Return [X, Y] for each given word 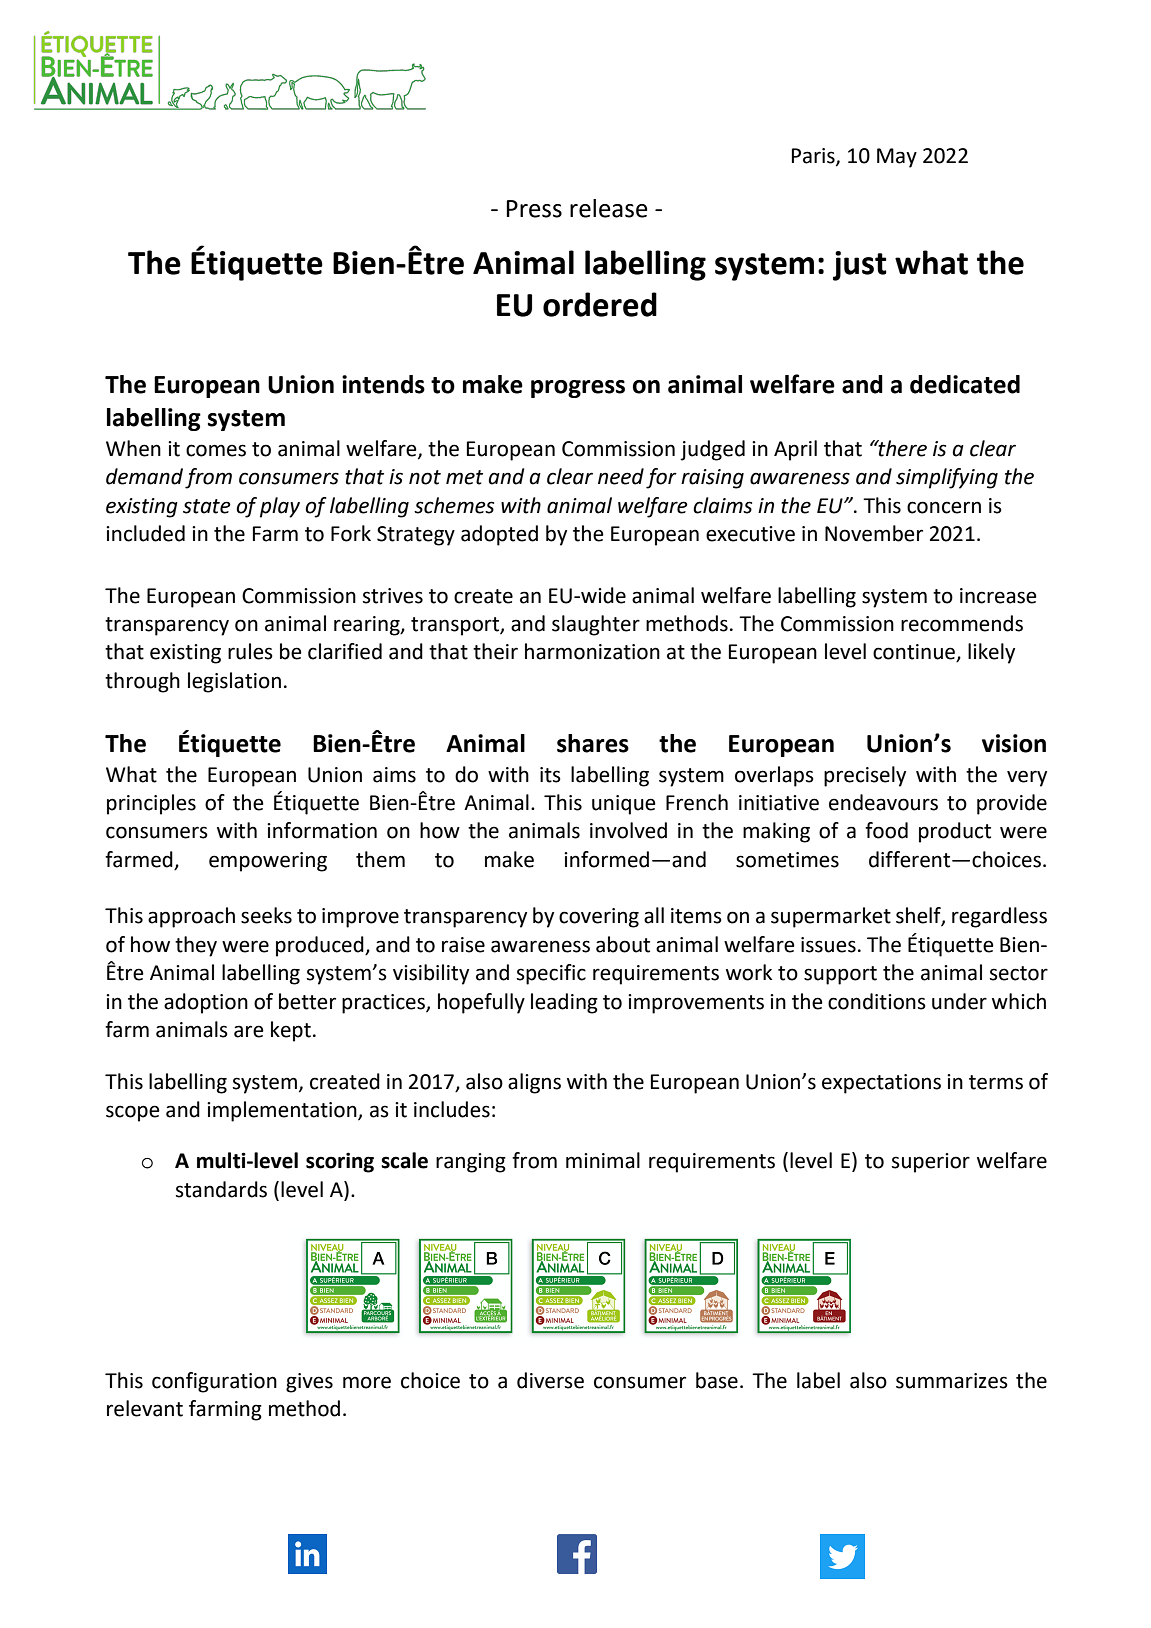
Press [534, 209]
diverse [550, 1380]
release [609, 208]
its [550, 775]
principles [151, 804]
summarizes [952, 1381]
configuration [214, 1382]
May [897, 158]
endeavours [883, 802]
